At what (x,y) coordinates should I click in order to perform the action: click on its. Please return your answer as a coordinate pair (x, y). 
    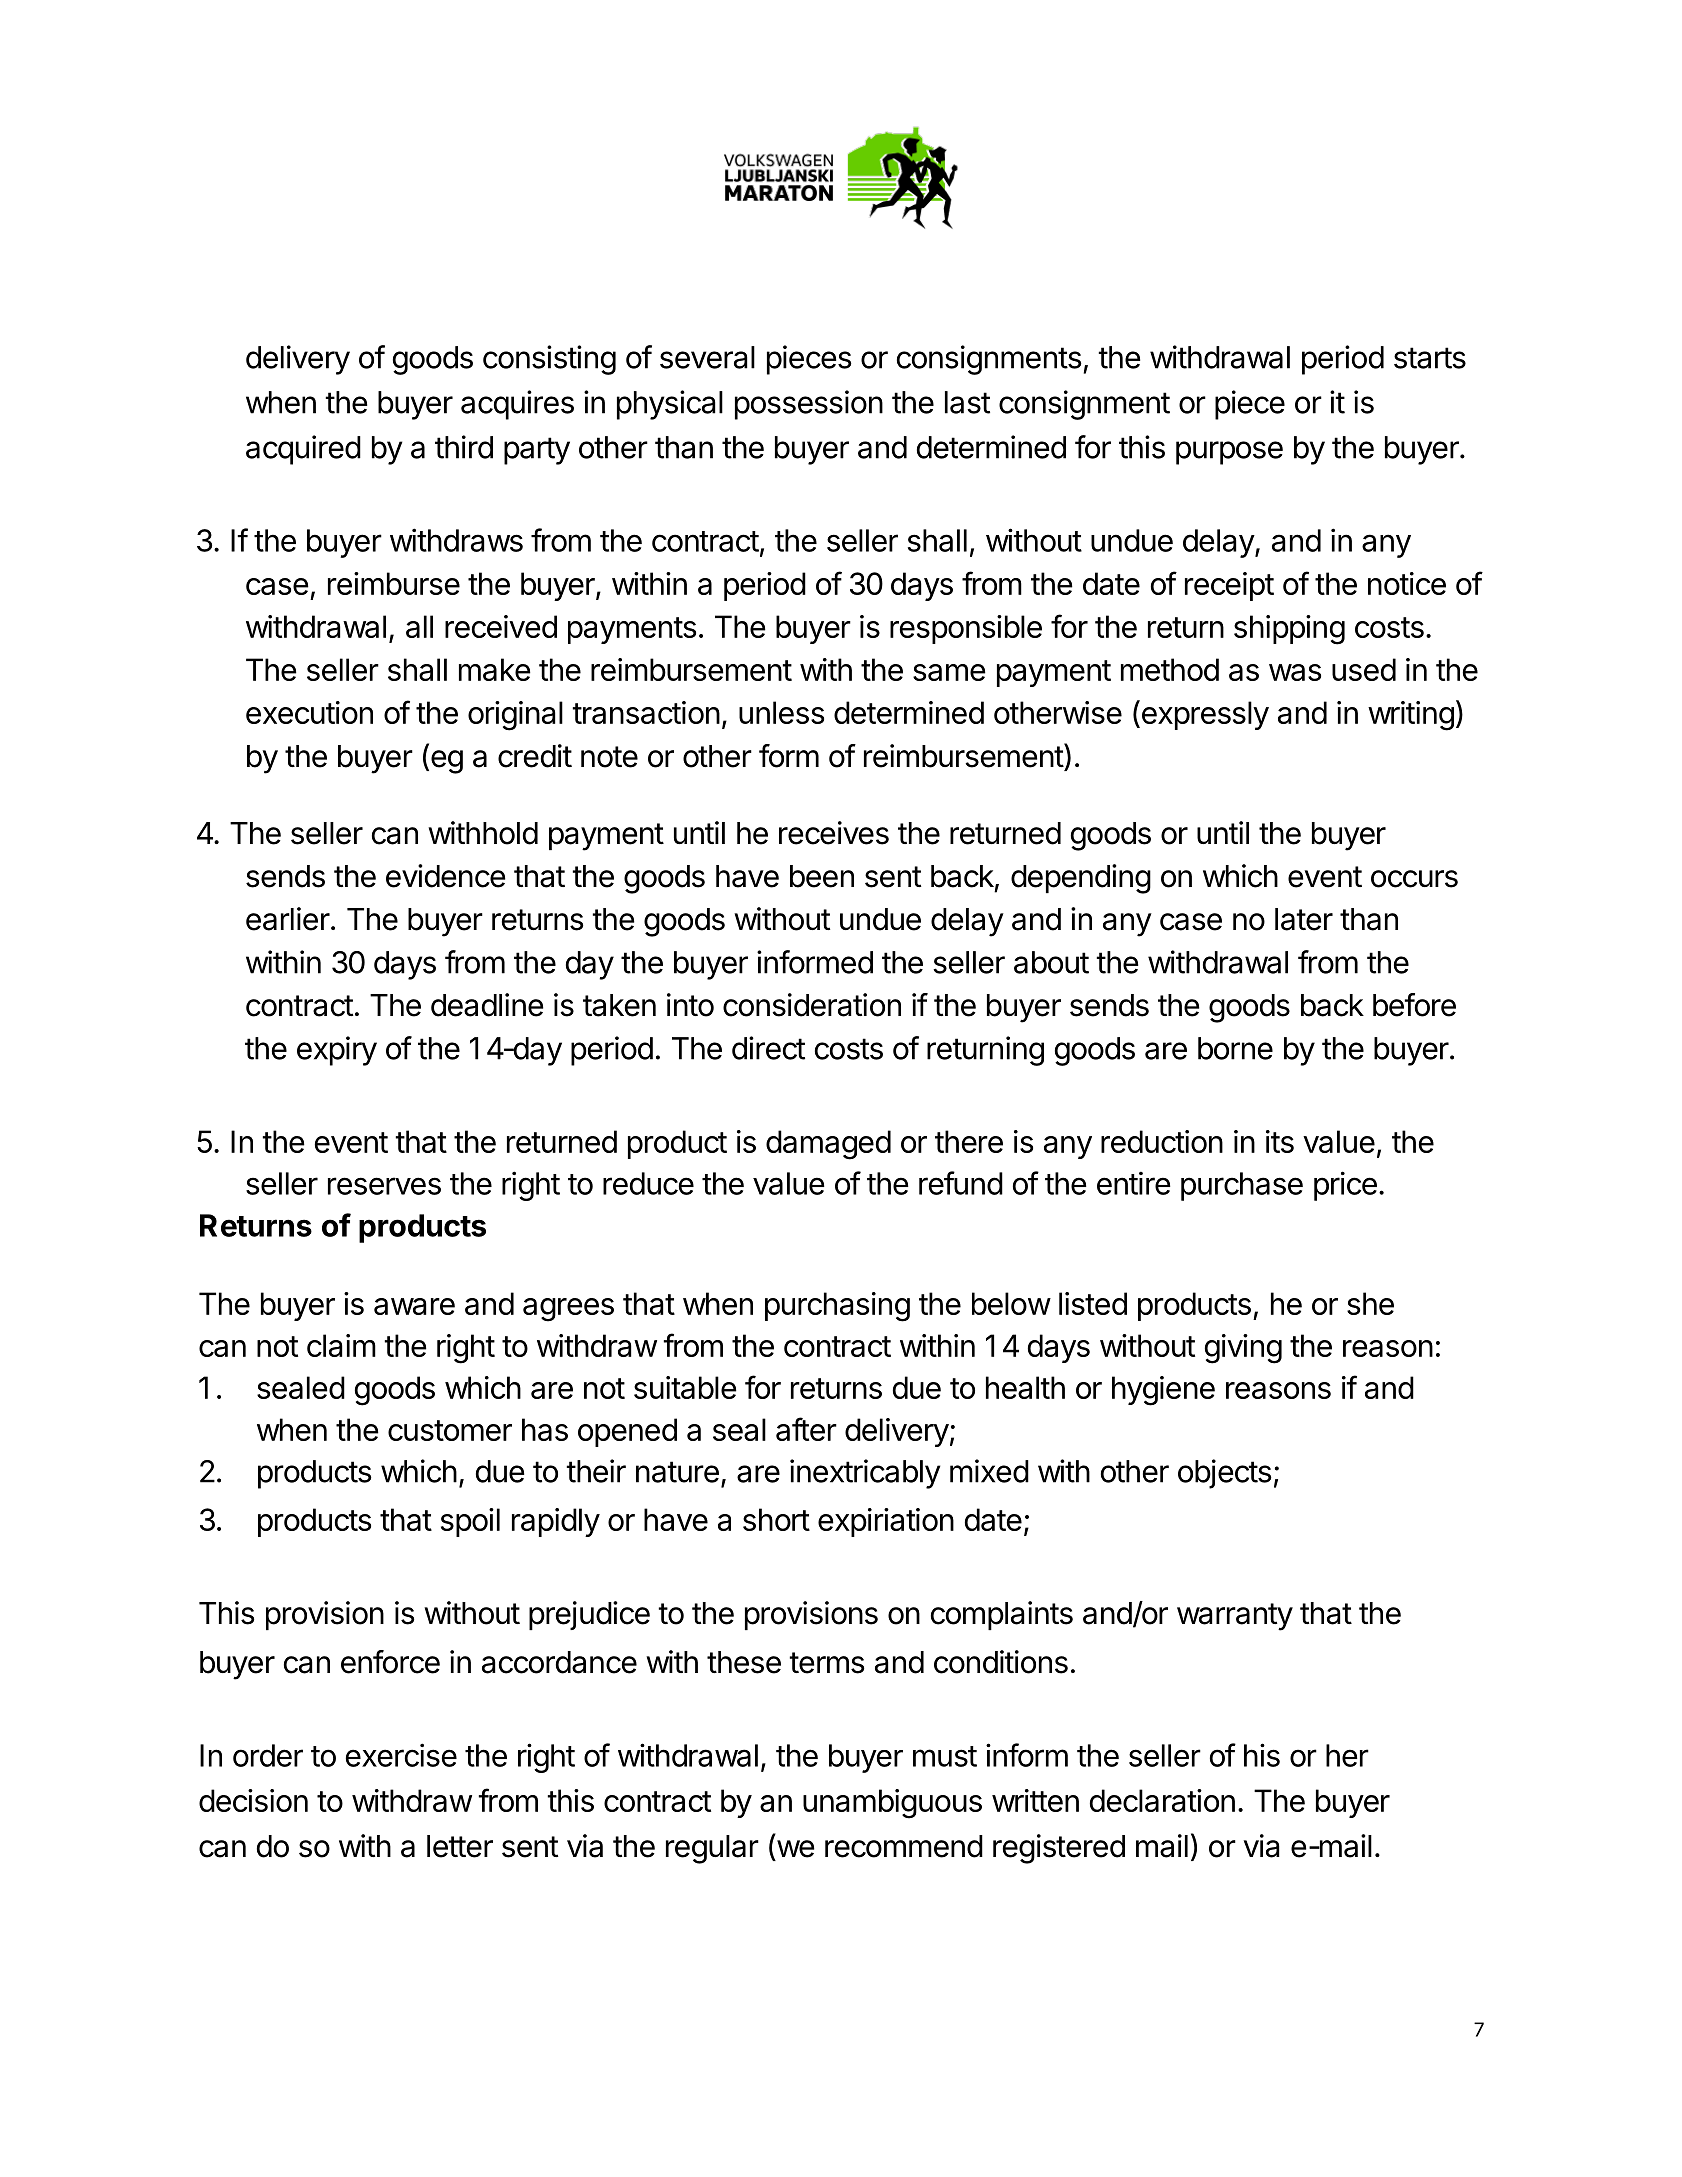
    Looking at the image, I should click on (1280, 1141).
